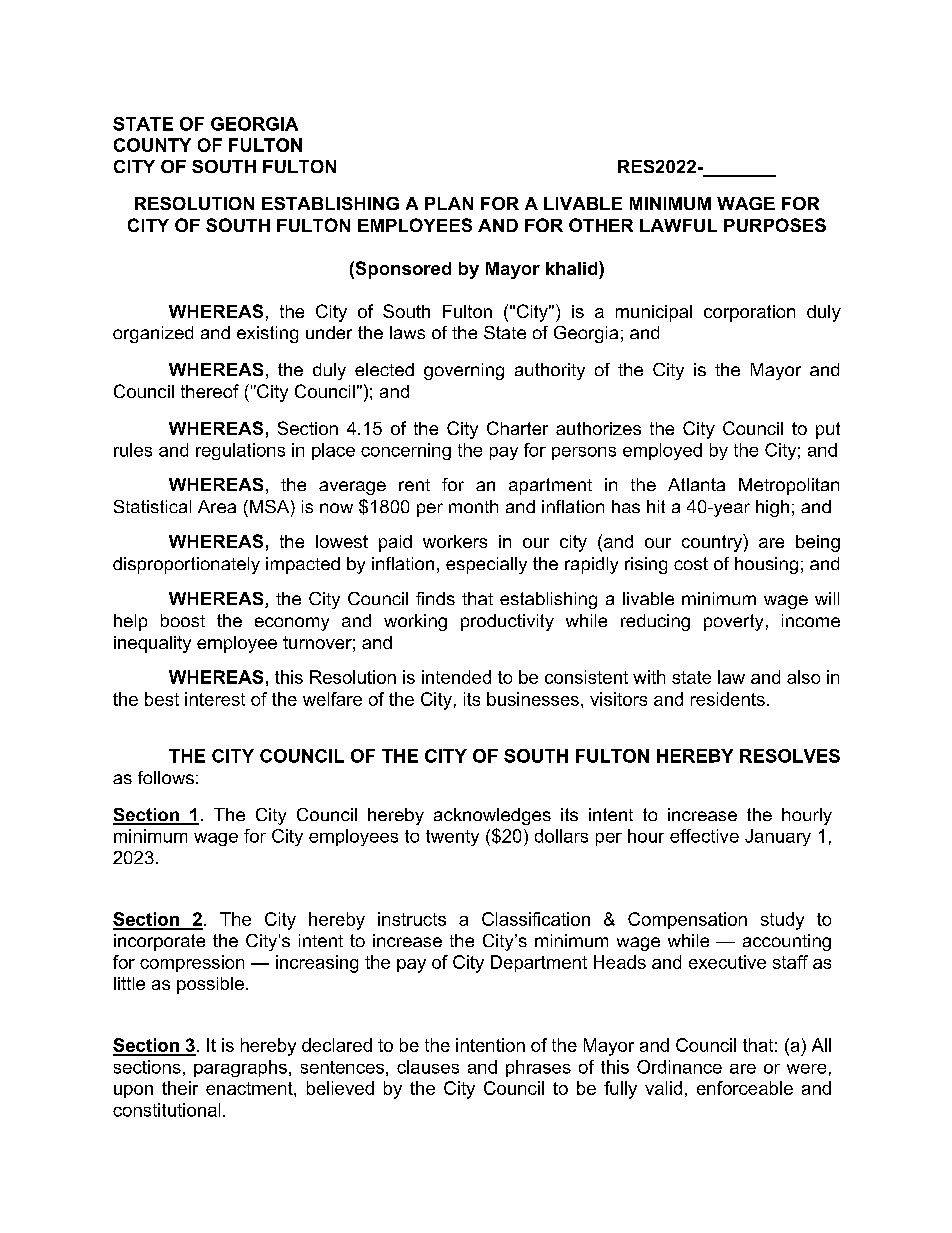 The image size is (952, 1233). I want to click on enforceable, so click(745, 1088).
